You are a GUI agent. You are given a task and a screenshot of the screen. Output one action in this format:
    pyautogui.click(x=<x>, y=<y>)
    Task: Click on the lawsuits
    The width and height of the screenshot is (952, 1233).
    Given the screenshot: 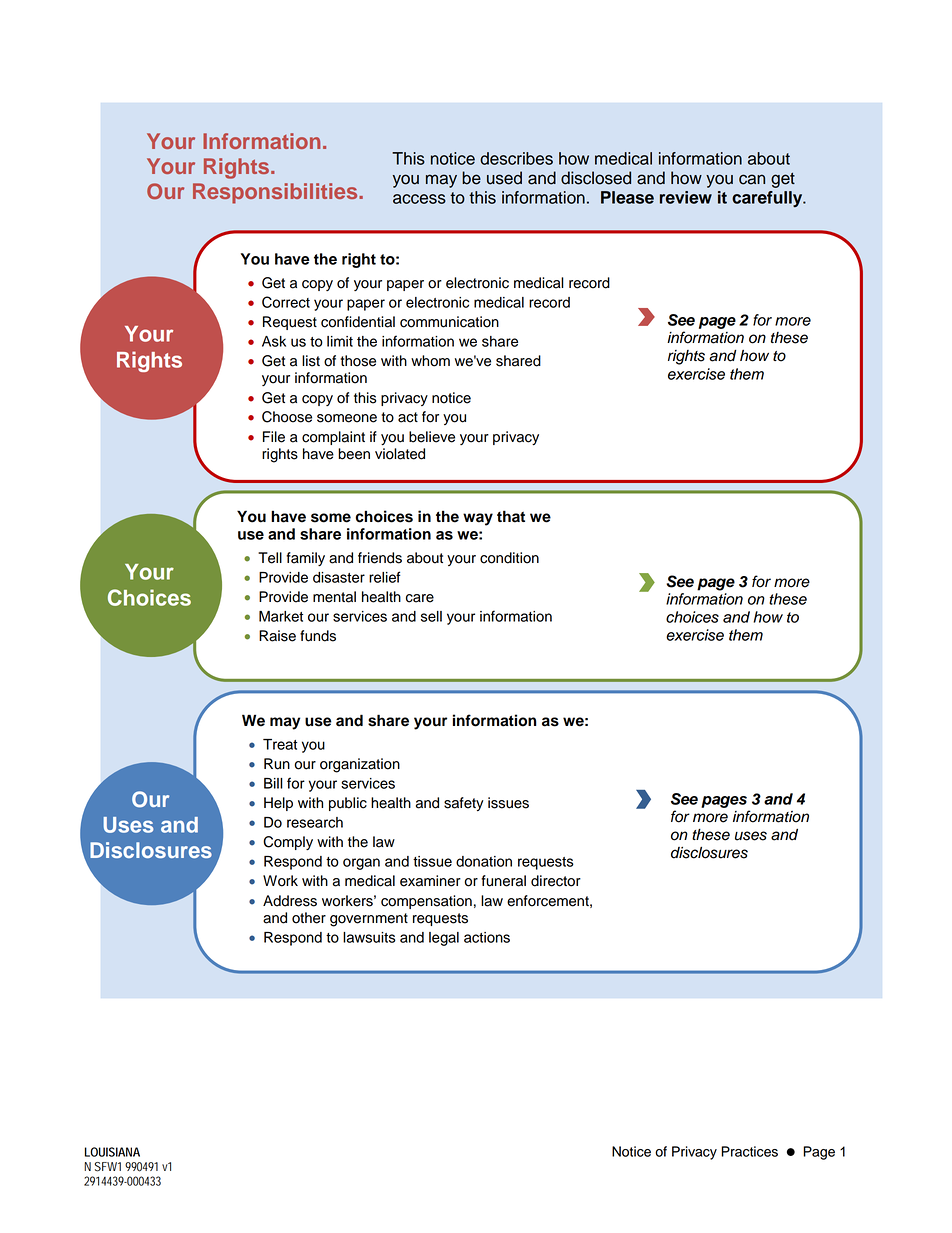 What is the action you would take?
    pyautogui.click(x=369, y=937)
